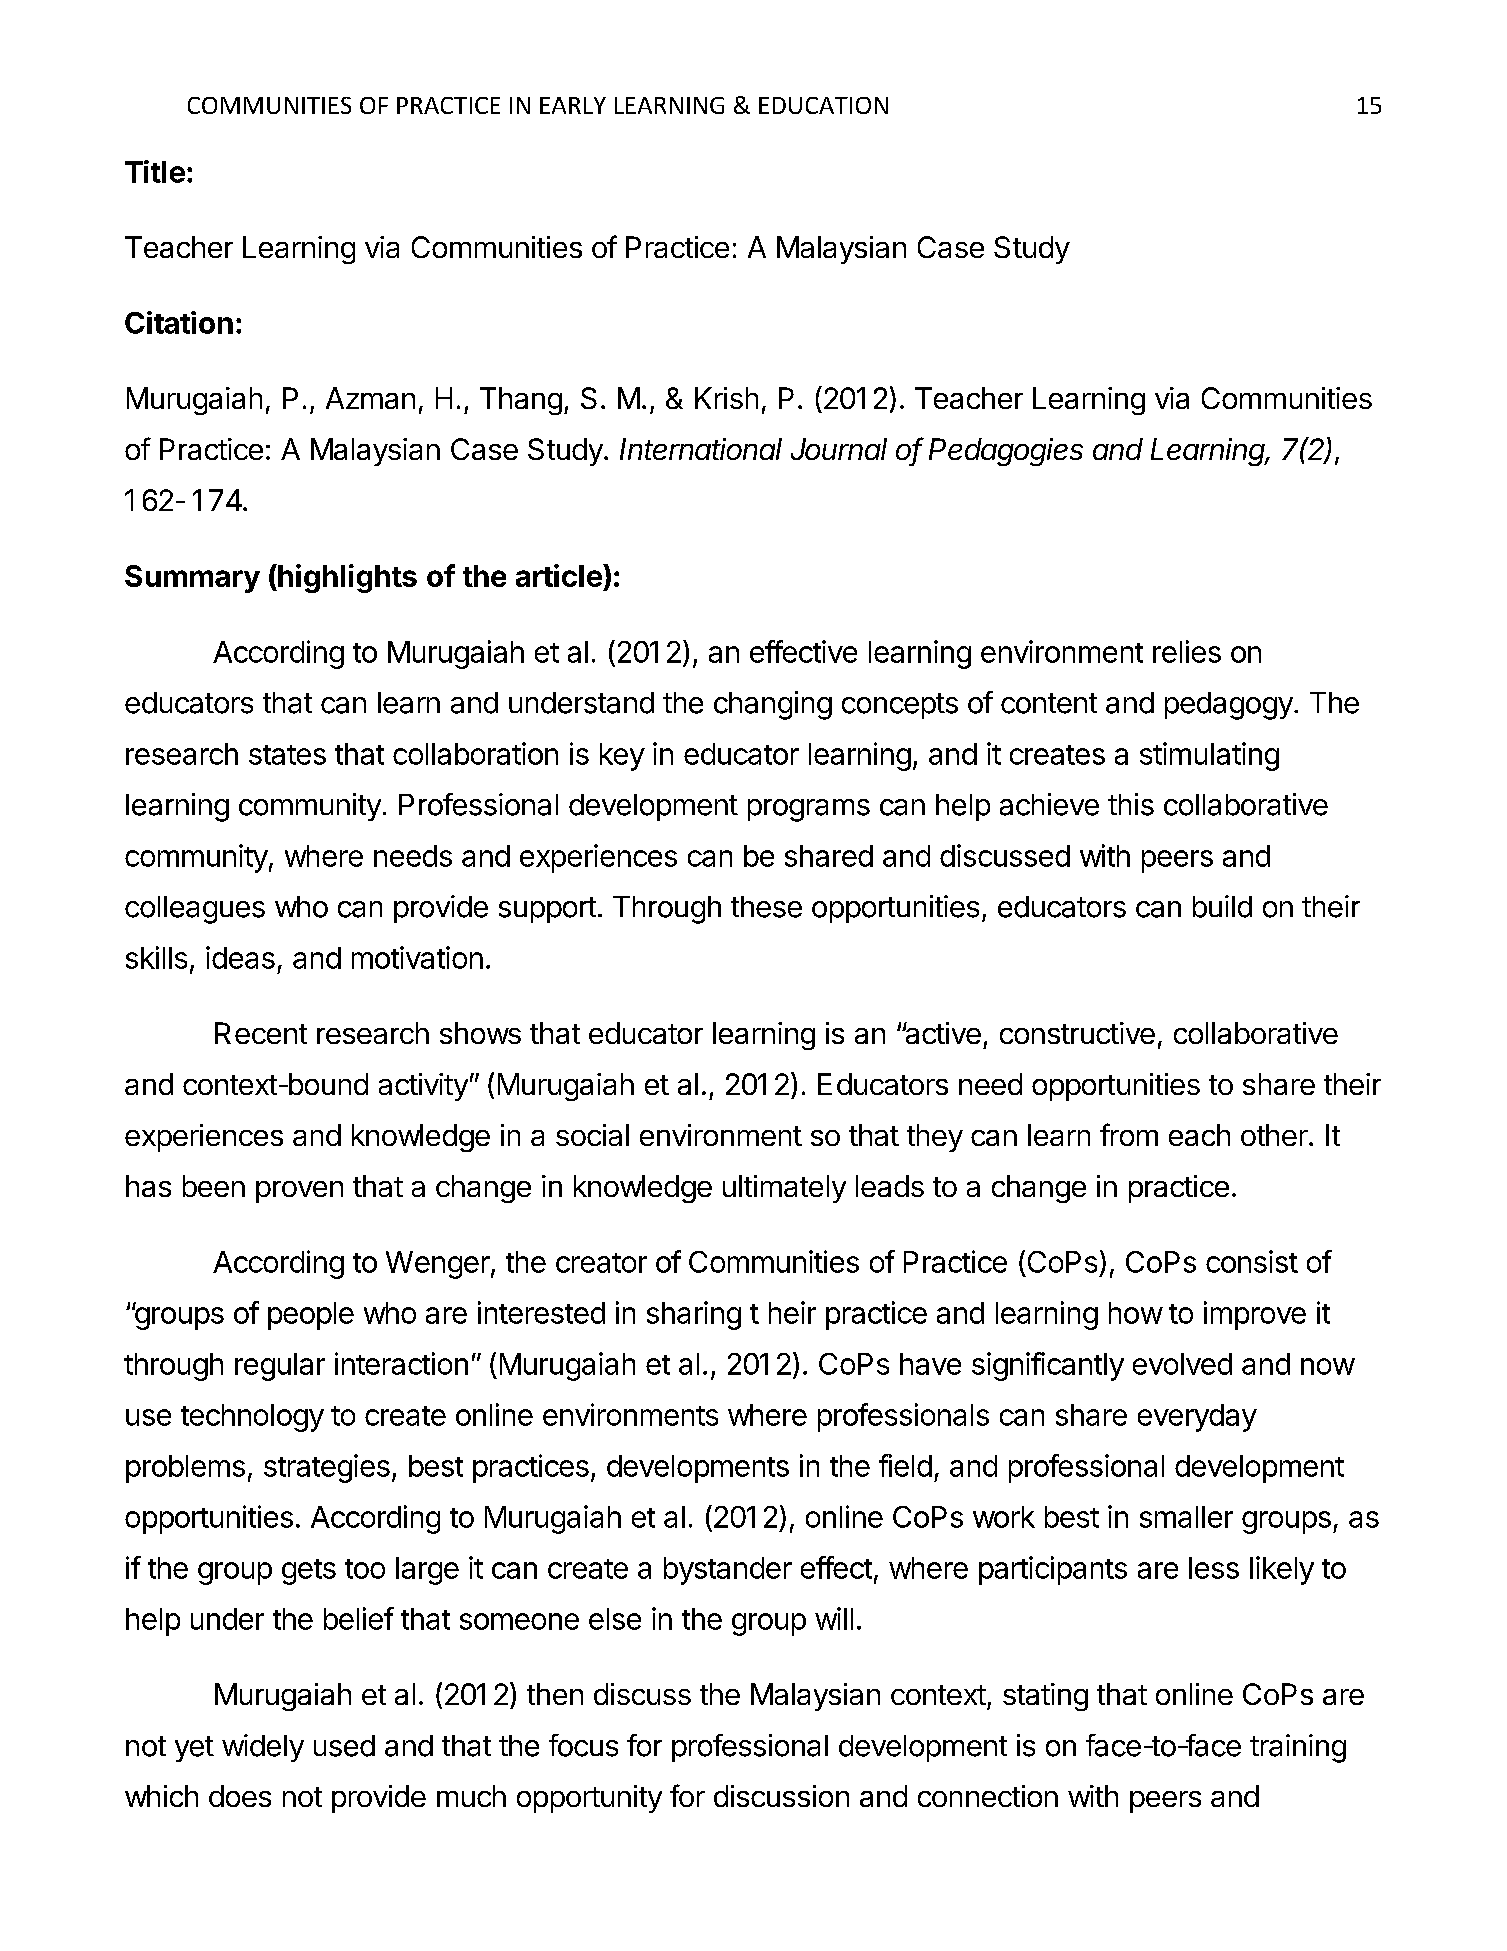  Describe the element at coordinates (823, 105) in the document. I see `EDUCATION` at that location.
